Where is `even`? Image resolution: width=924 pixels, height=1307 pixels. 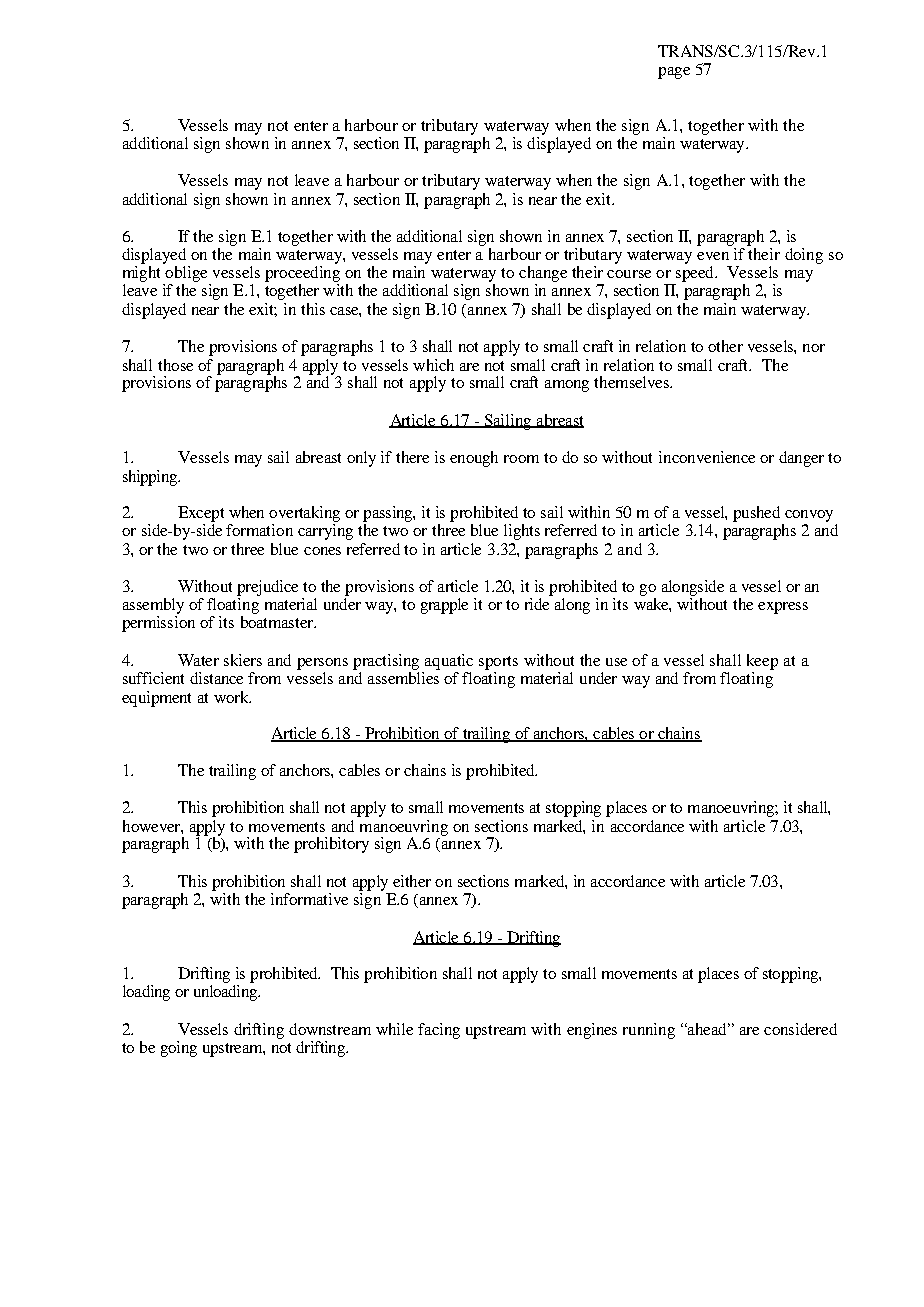 even is located at coordinates (713, 256).
